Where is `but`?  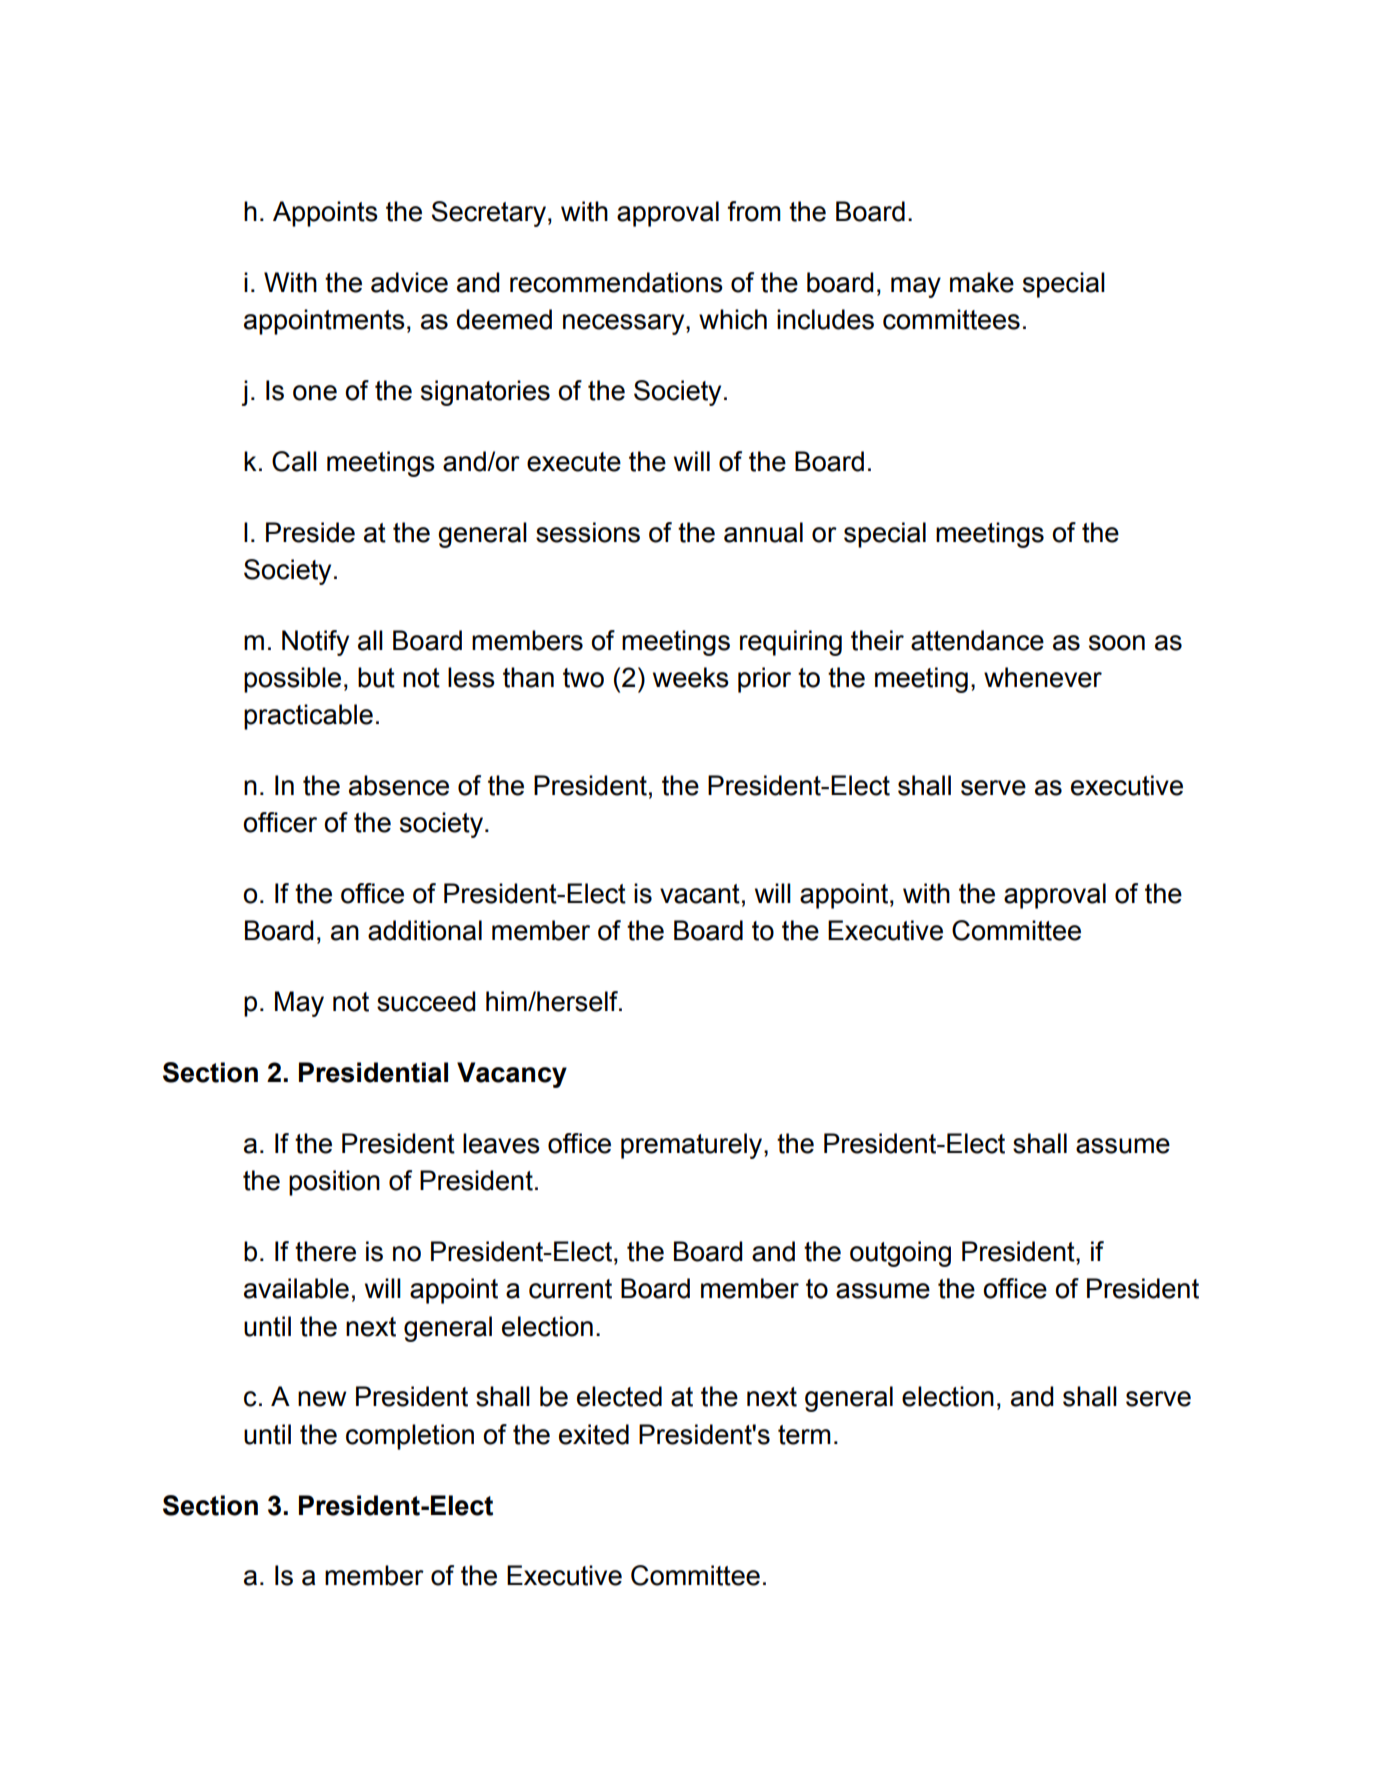 but is located at coordinates (376, 677).
